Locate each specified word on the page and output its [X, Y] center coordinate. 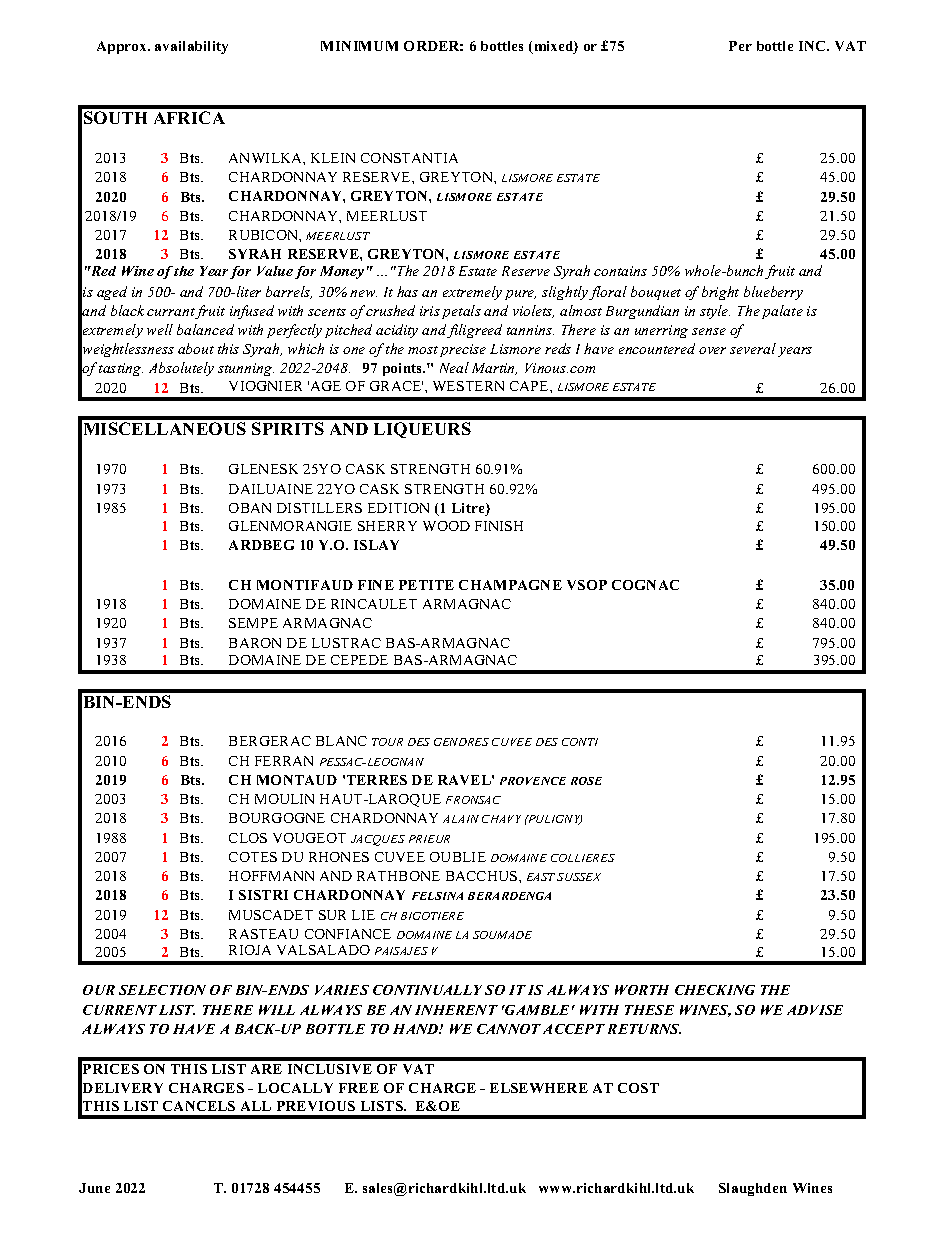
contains [620, 271]
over [712, 350]
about [196, 348]
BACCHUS [483, 876]
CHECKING [715, 990]
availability [191, 47]
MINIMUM [359, 46]
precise [463, 350]
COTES [253, 857]
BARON [255, 643]
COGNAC [645, 585]
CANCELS [199, 1106]
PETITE [426, 585]
